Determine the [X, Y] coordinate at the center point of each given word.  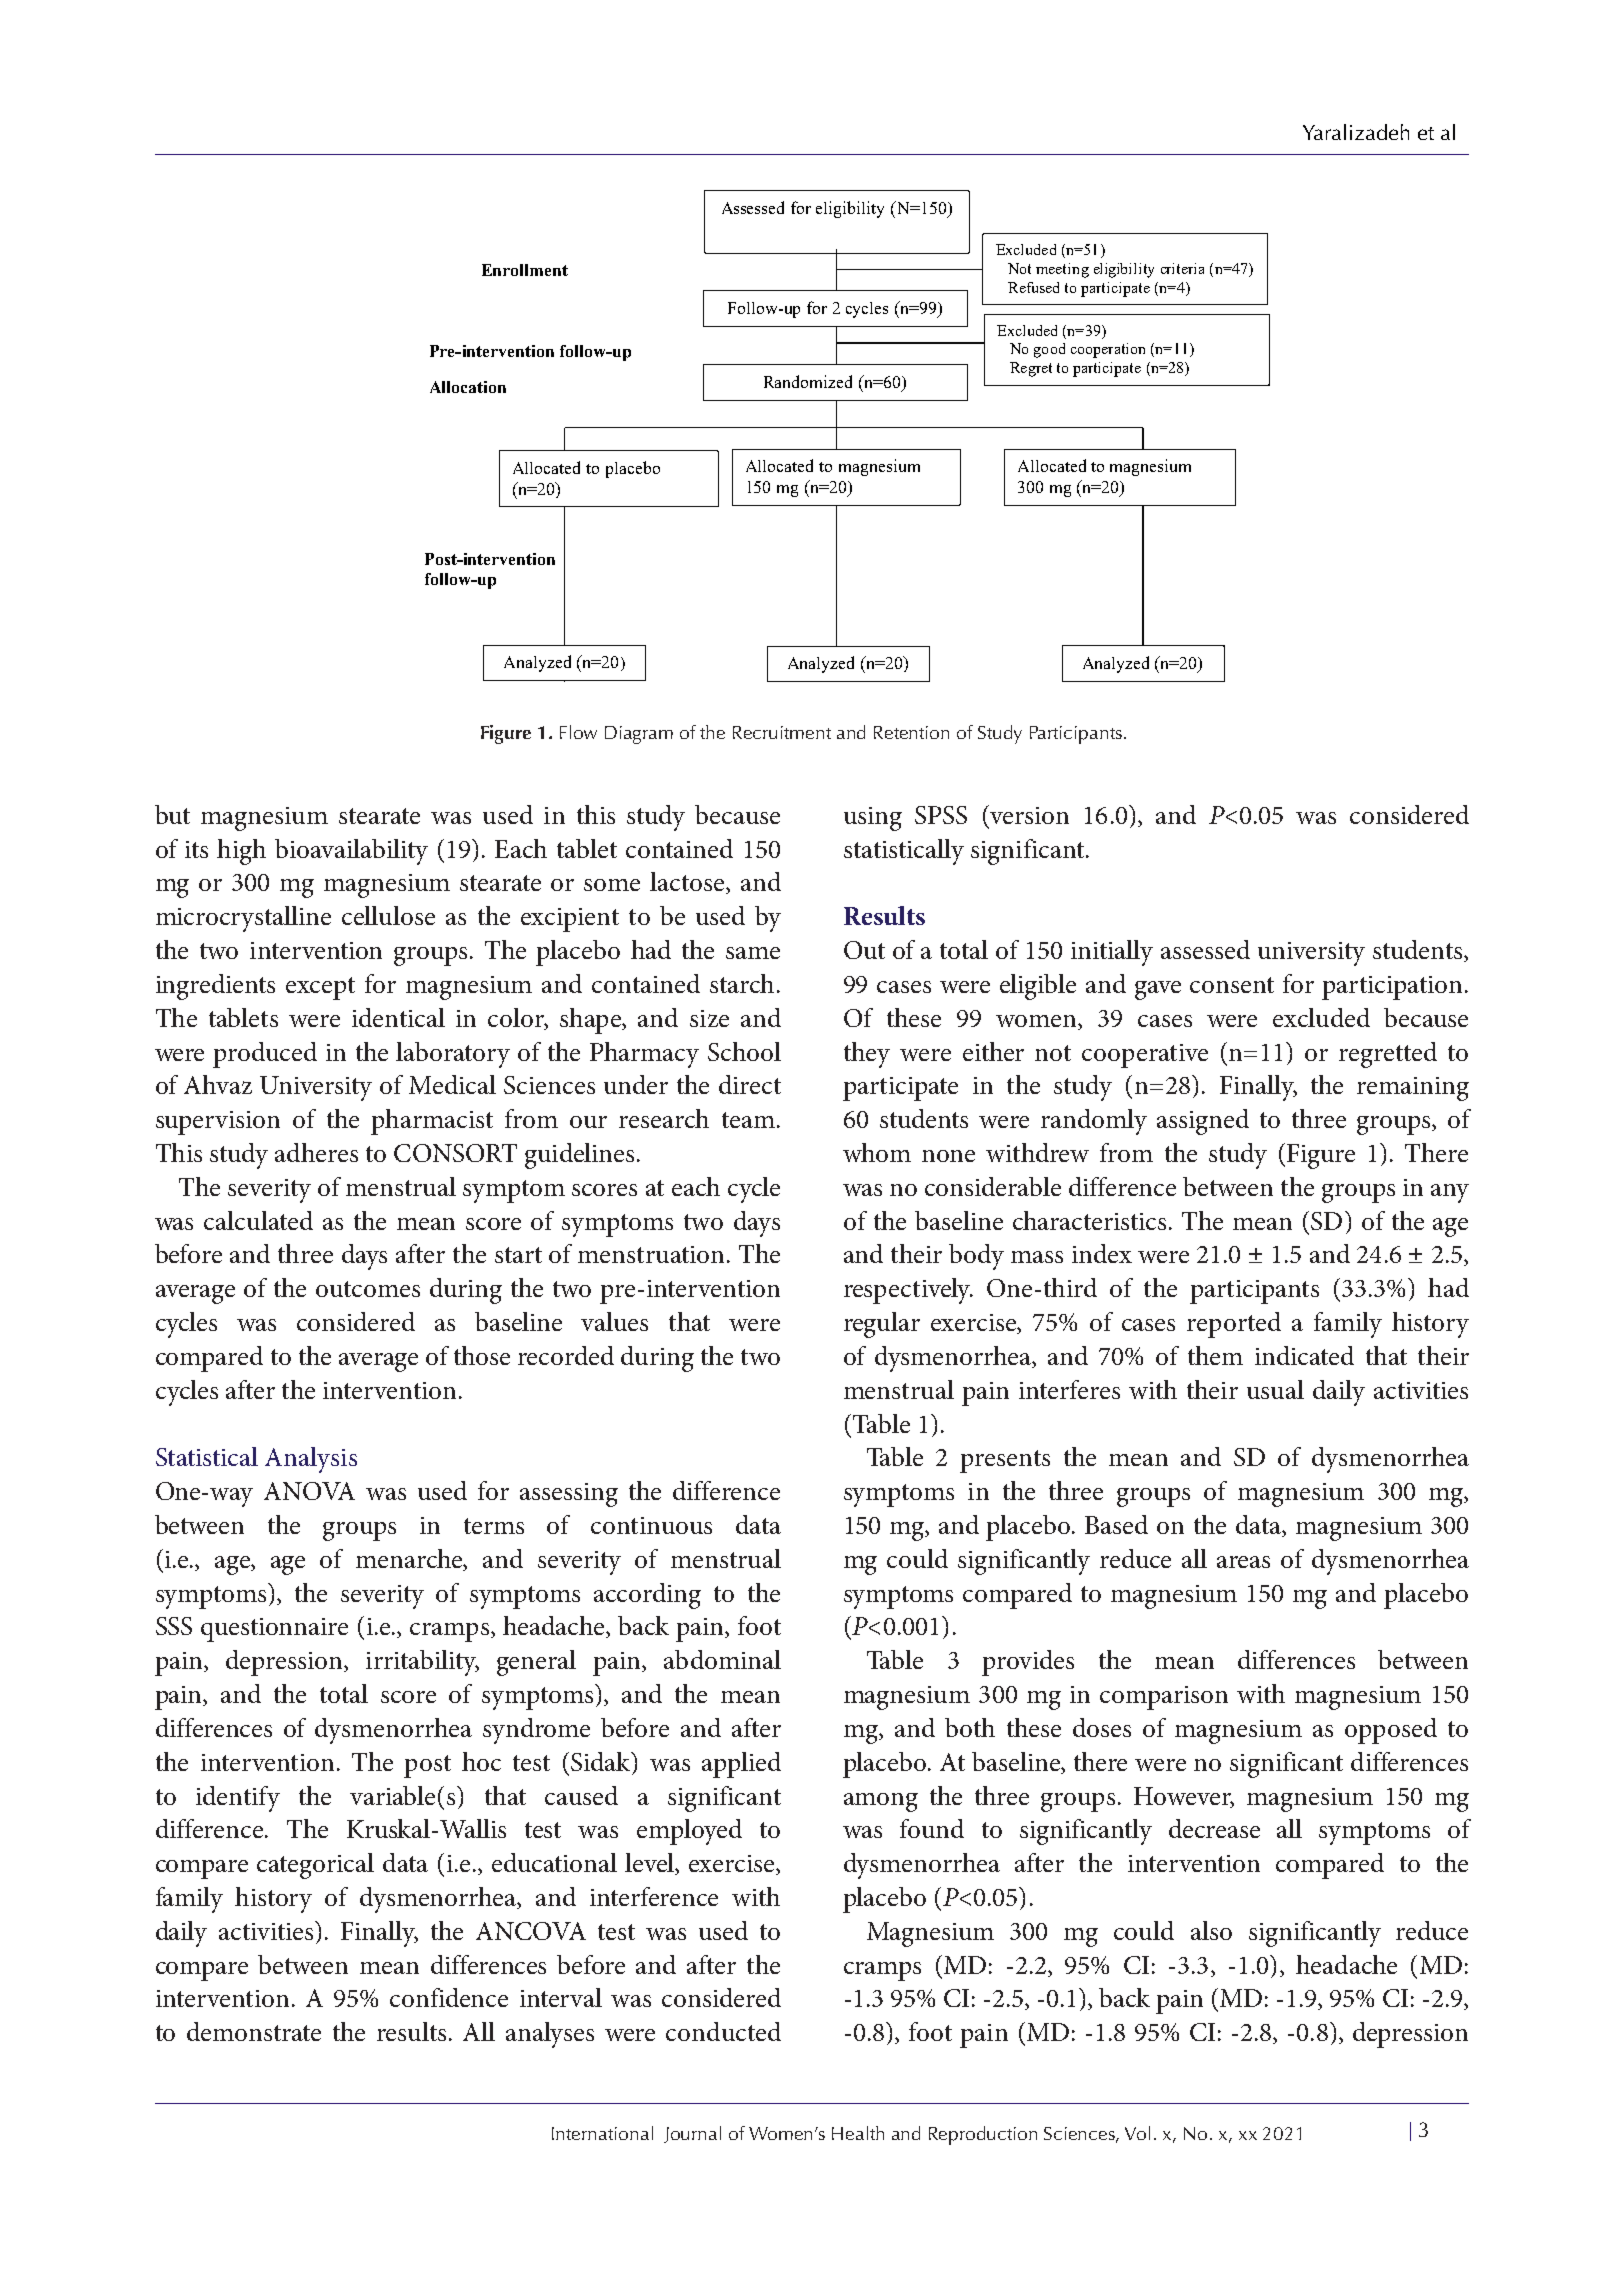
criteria [1182, 268]
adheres [316, 1152]
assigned [1203, 1122]
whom [877, 1152]
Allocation [468, 387]
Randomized [808, 381]
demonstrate [254, 2031]
